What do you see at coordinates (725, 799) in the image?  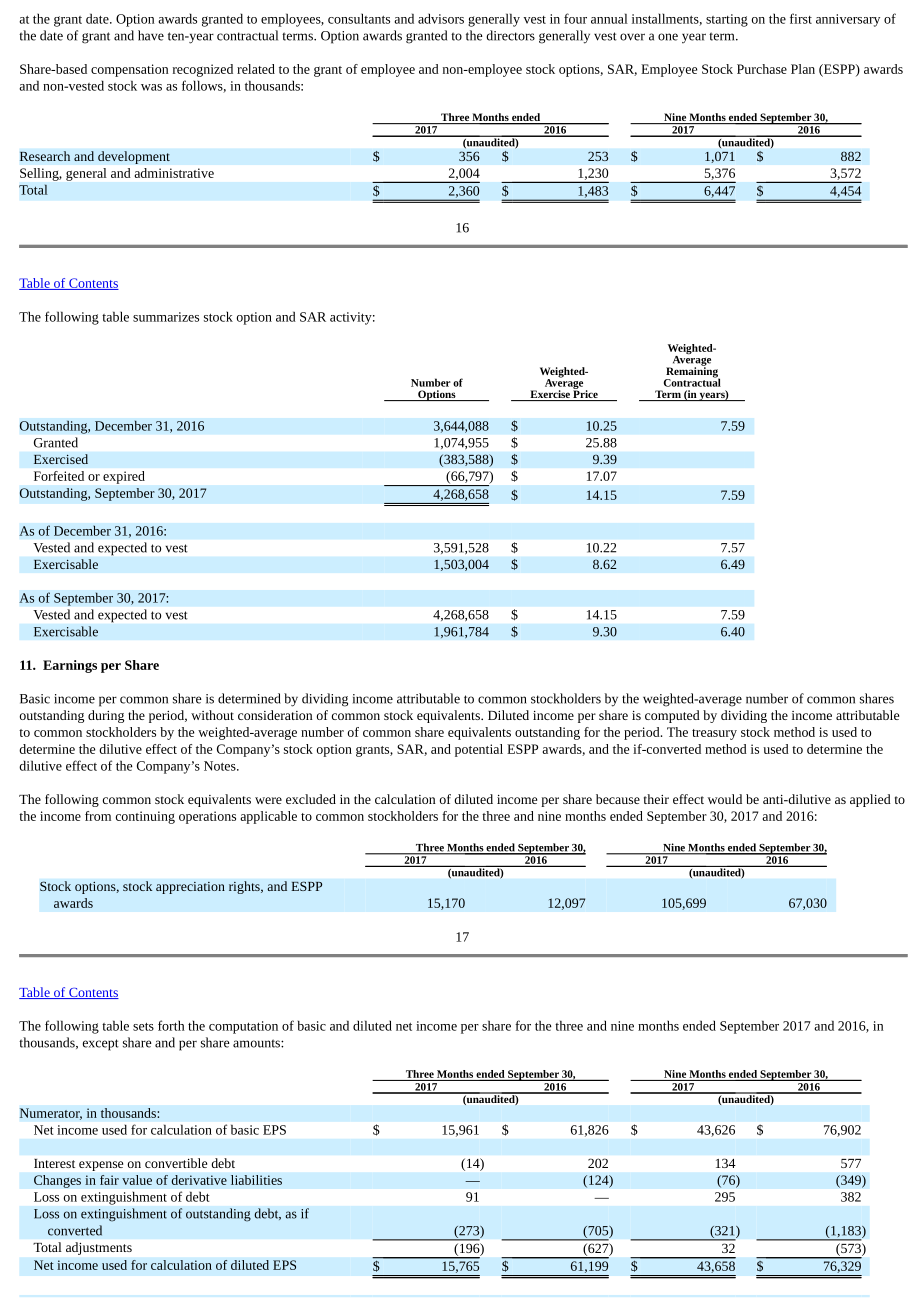 I see `would` at bounding box center [725, 799].
